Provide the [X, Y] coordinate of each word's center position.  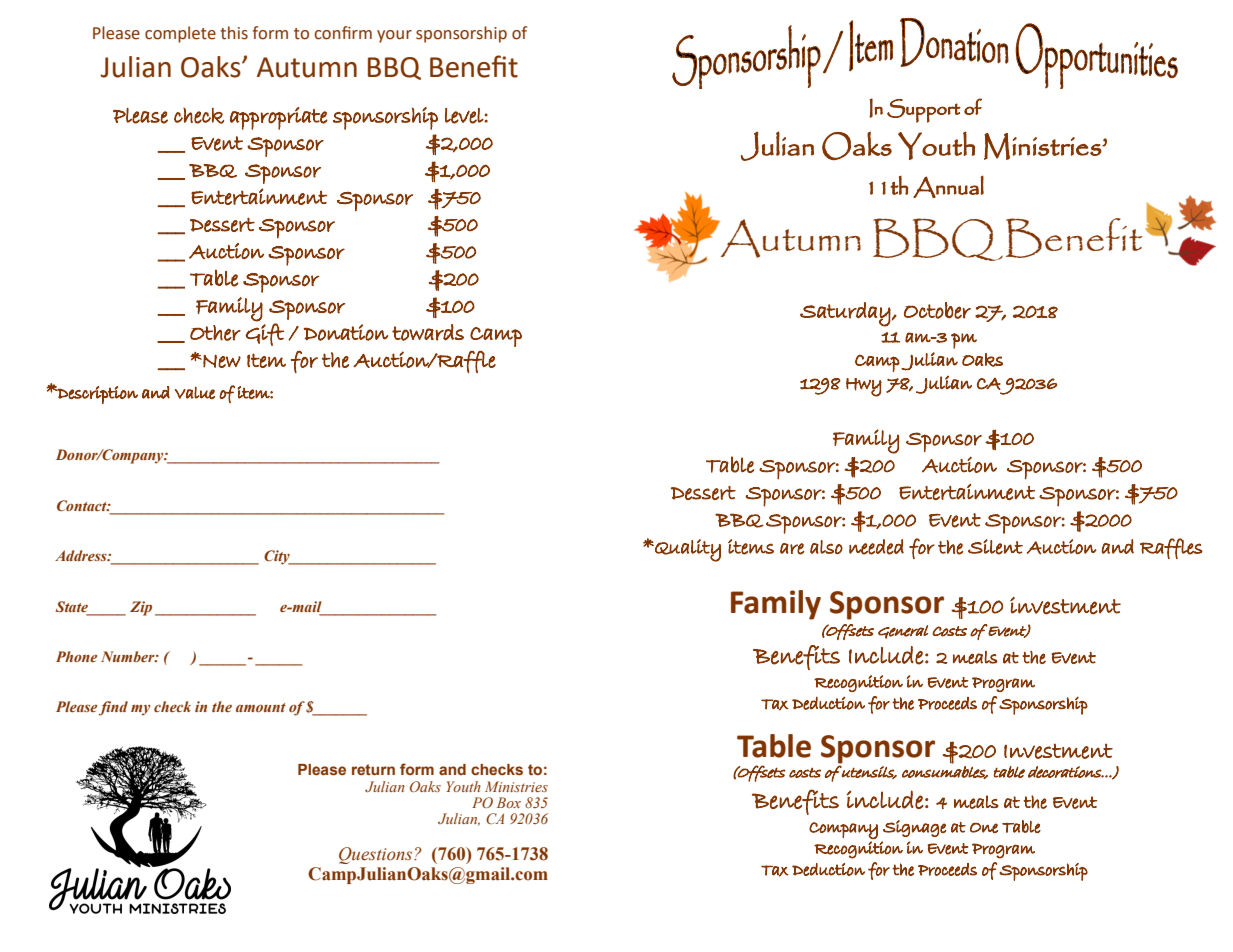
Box [509, 802]
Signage [914, 828]
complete [180, 34]
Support [924, 111]
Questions [377, 855]
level [465, 116]
